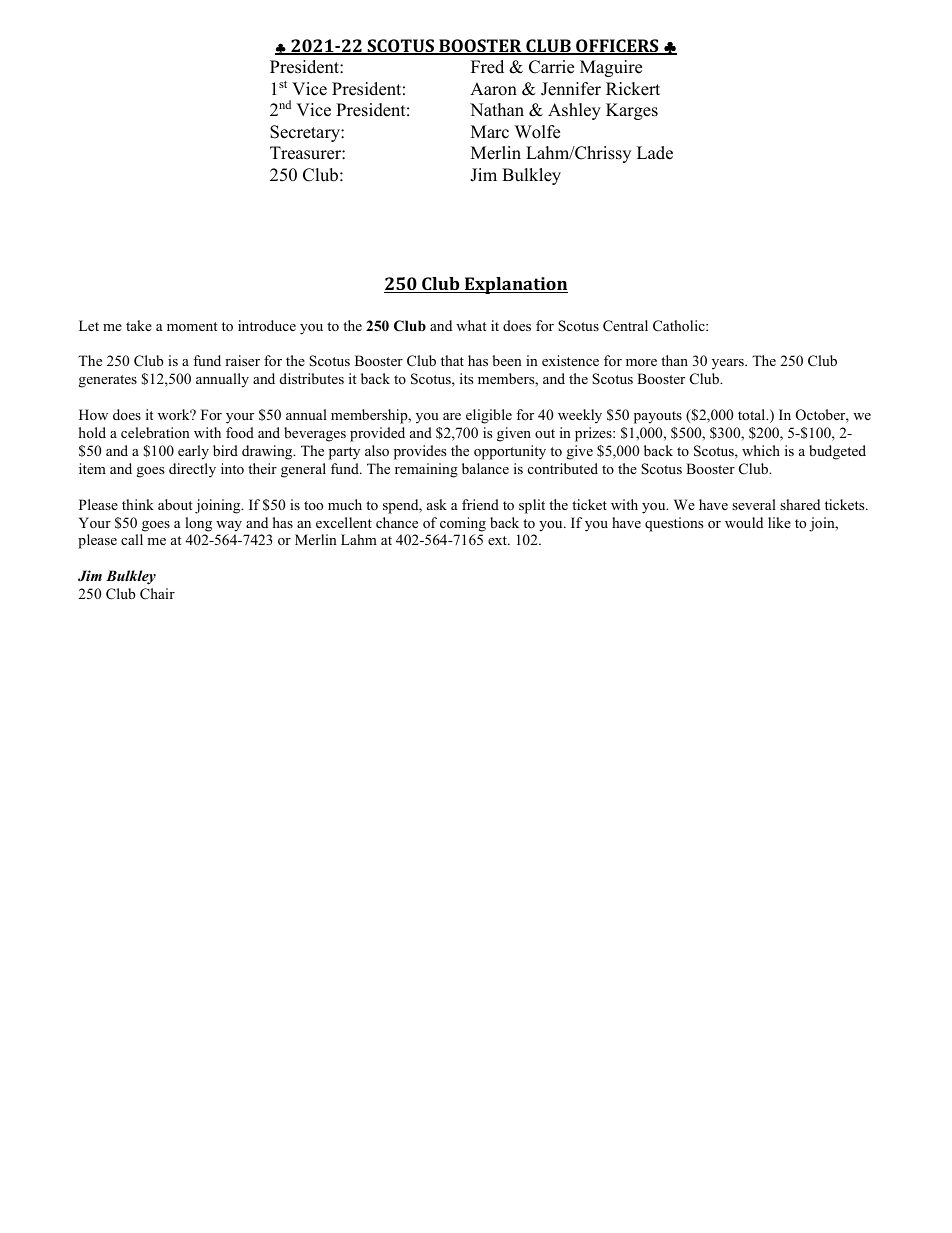  Describe the element at coordinates (471, 325) in the document. I see `what` at that location.
